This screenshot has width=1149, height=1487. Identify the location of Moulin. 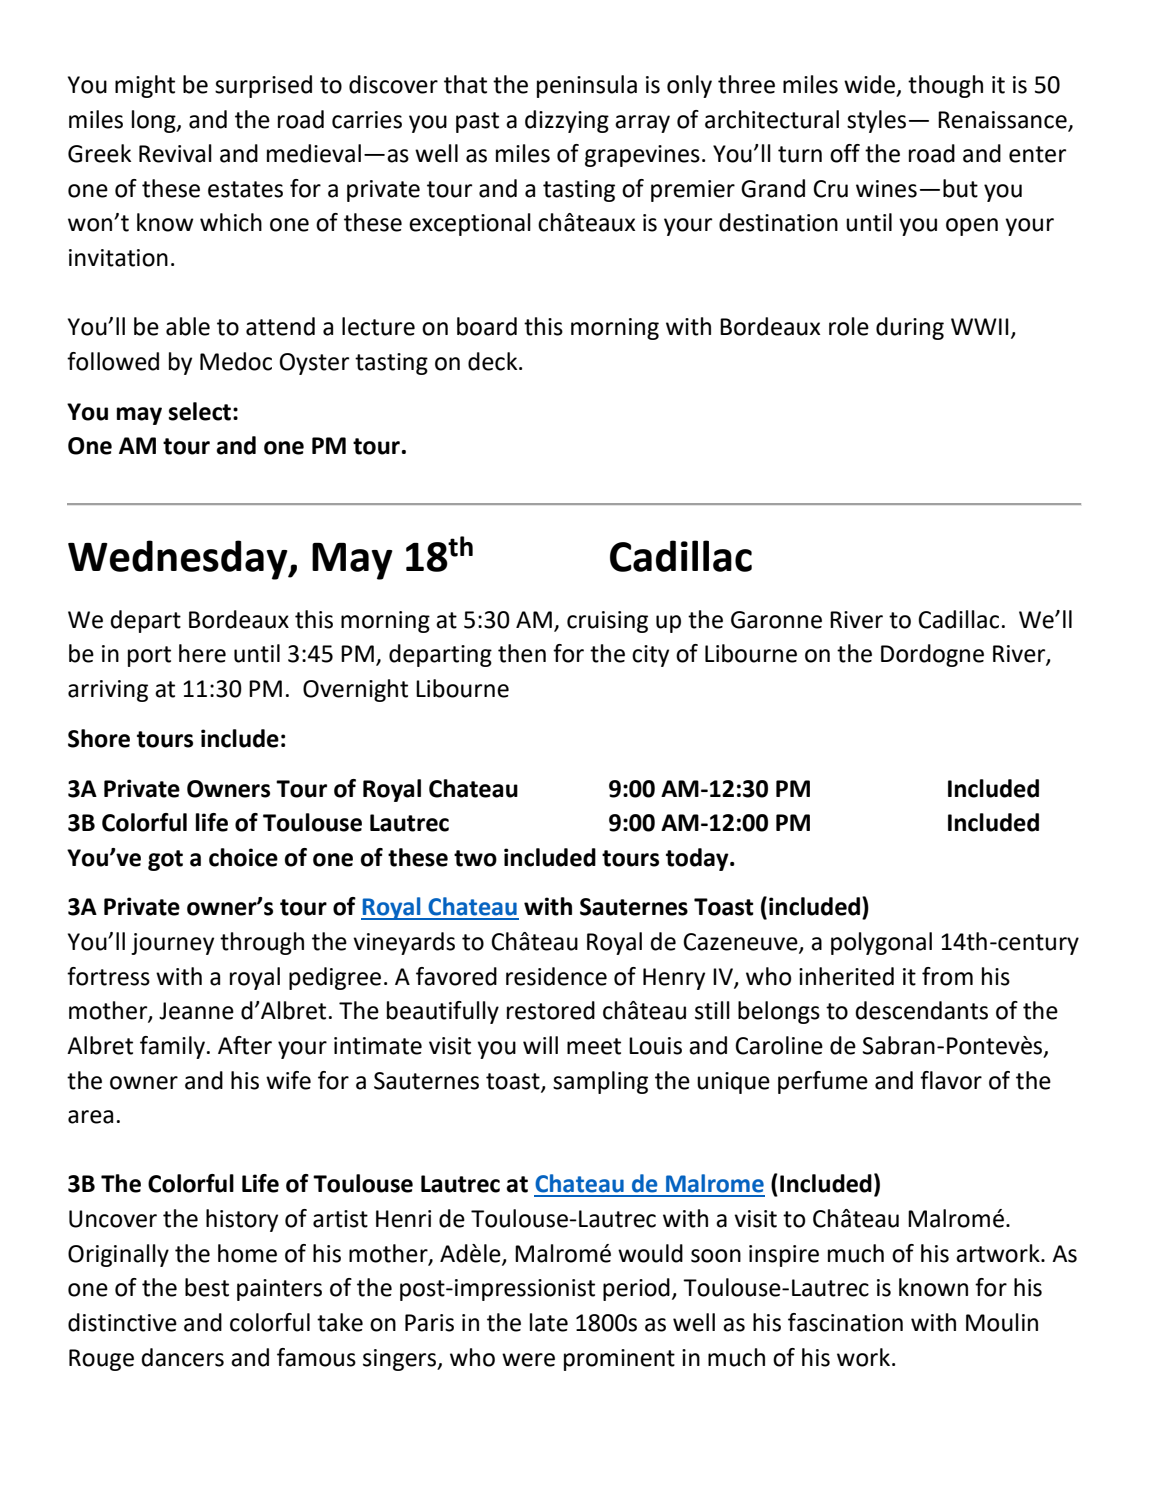
(1002, 1322).
